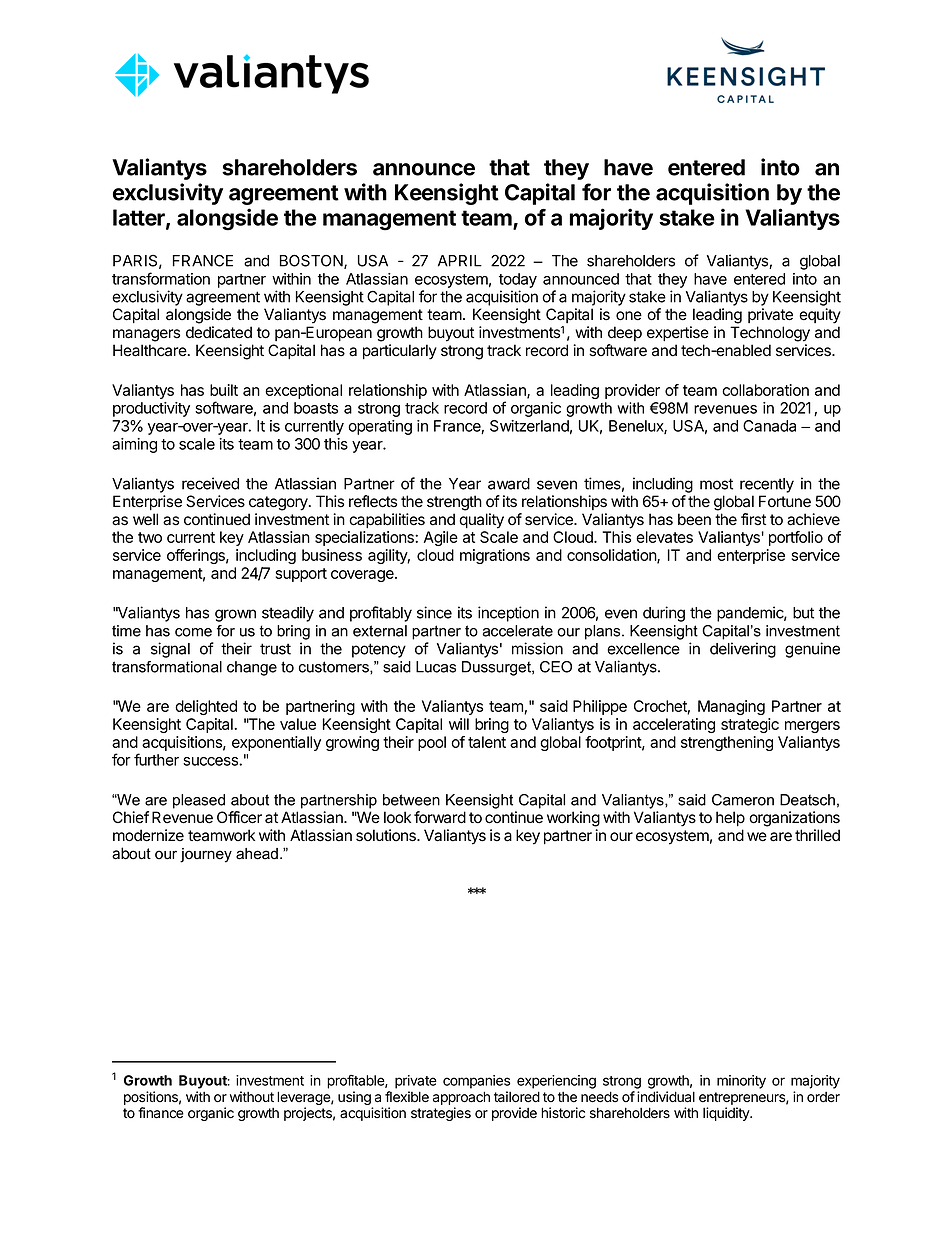  Describe the element at coordinates (730, 819) in the screenshot. I see `help` at that location.
